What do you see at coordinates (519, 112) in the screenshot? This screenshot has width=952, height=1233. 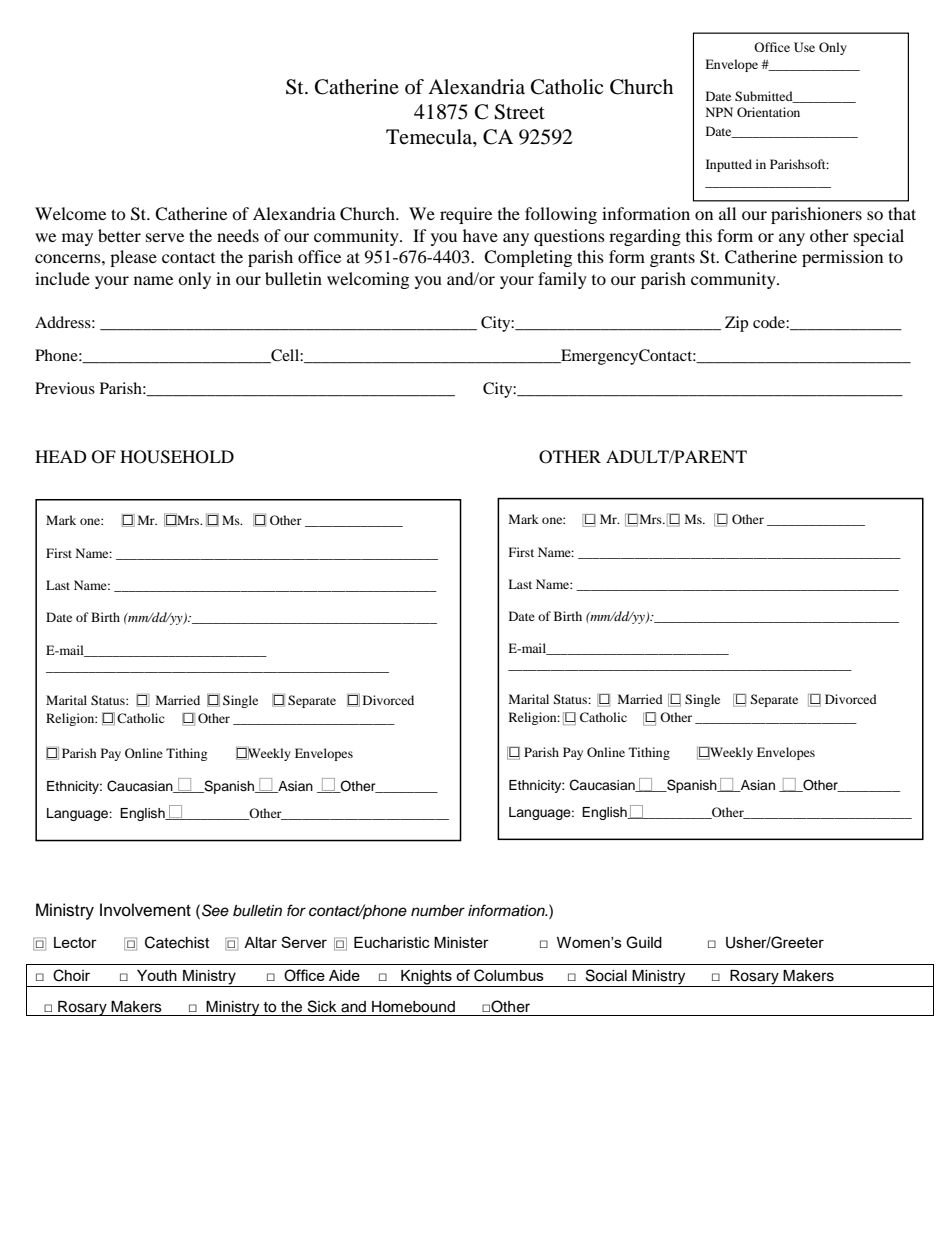 I see `Street` at bounding box center [519, 112].
